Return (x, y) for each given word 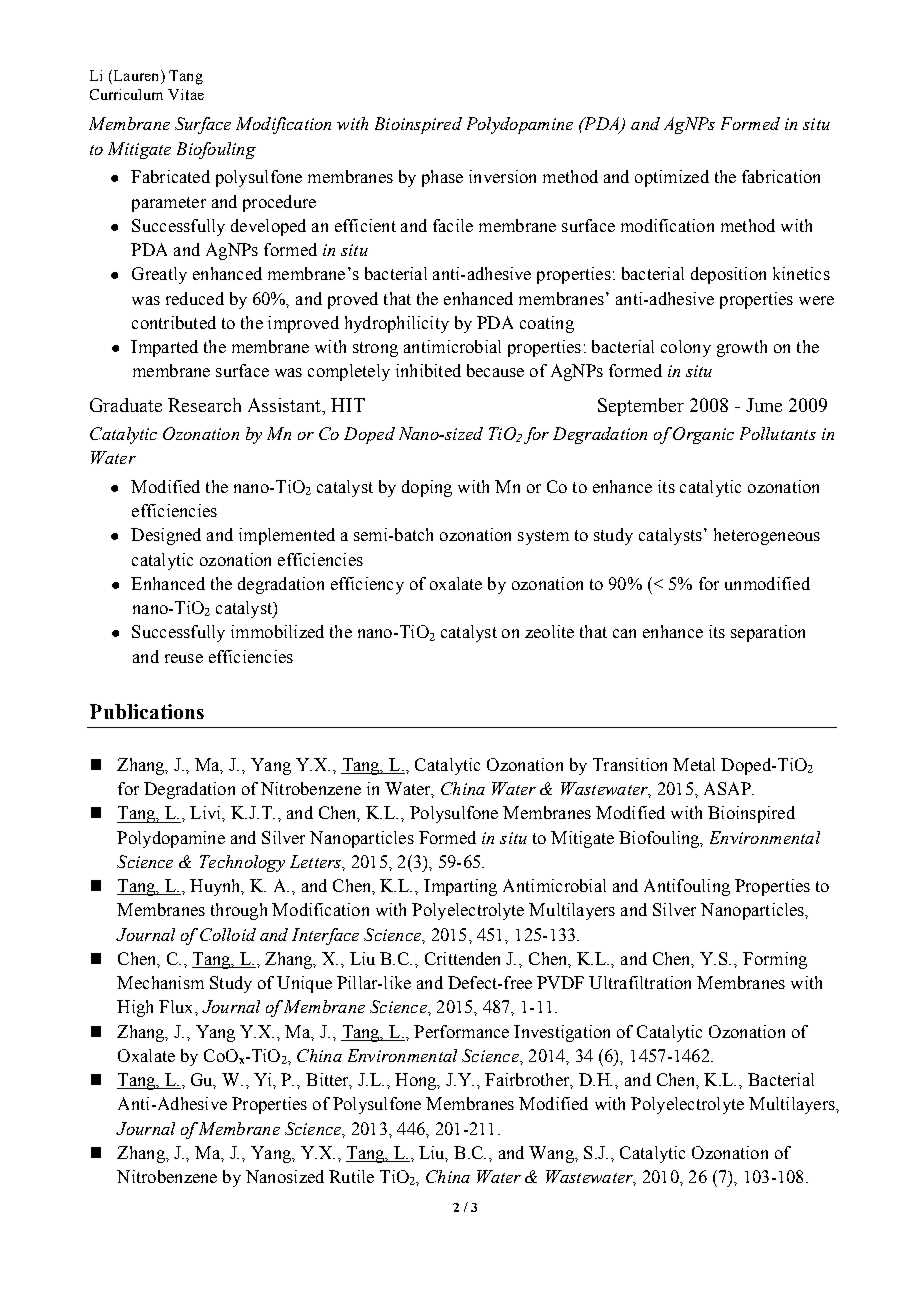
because (495, 370)
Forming (775, 960)
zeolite (549, 631)
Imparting (460, 887)
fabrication (781, 176)
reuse (184, 658)
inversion (502, 176)
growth (742, 348)
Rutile (351, 1176)
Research (204, 405)
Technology (242, 863)
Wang (552, 1154)
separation (768, 633)
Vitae (186, 94)
